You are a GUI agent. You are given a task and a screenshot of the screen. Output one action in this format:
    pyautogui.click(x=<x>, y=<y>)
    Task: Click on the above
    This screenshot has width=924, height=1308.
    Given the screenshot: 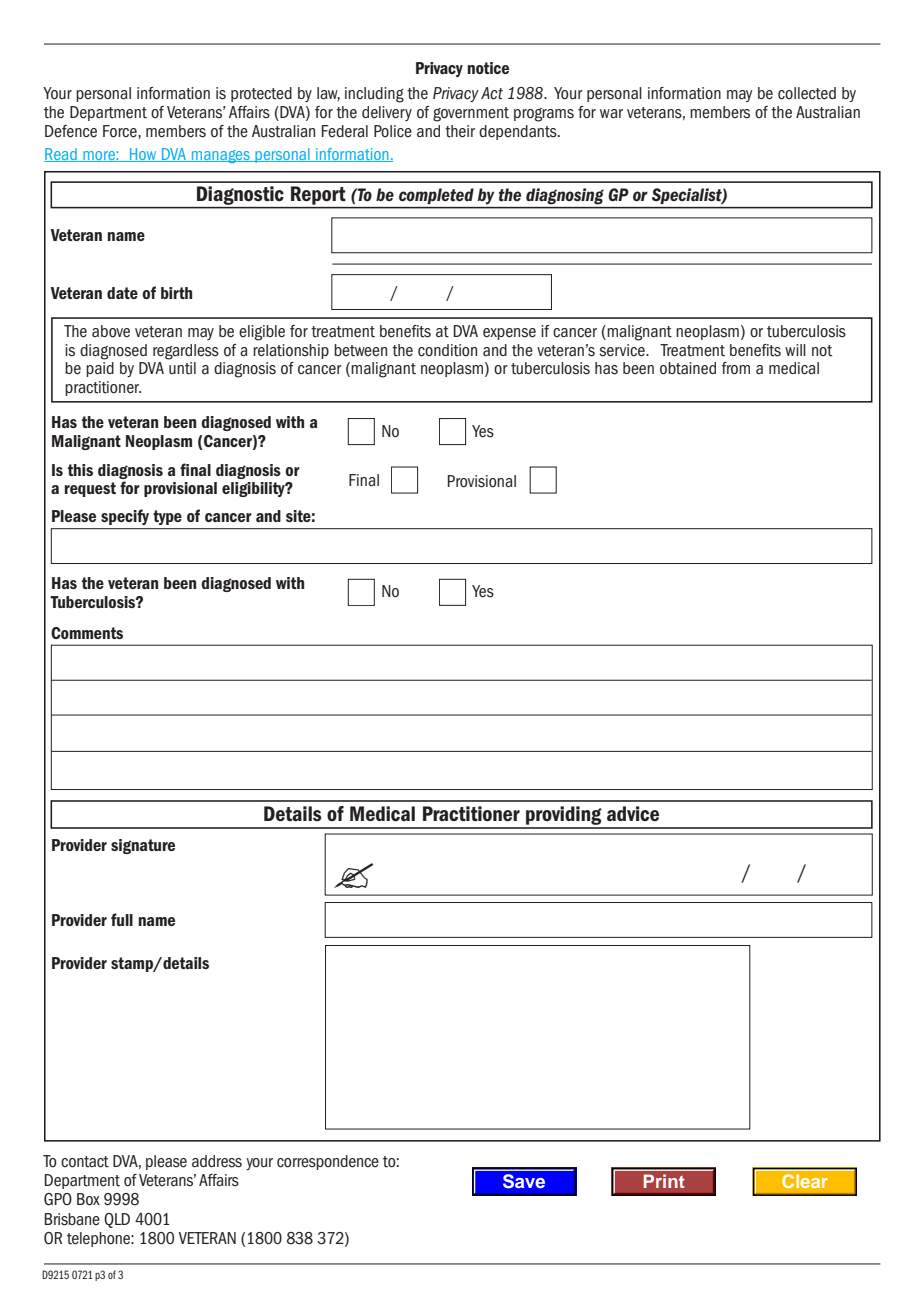 What is the action you would take?
    pyautogui.click(x=111, y=331)
